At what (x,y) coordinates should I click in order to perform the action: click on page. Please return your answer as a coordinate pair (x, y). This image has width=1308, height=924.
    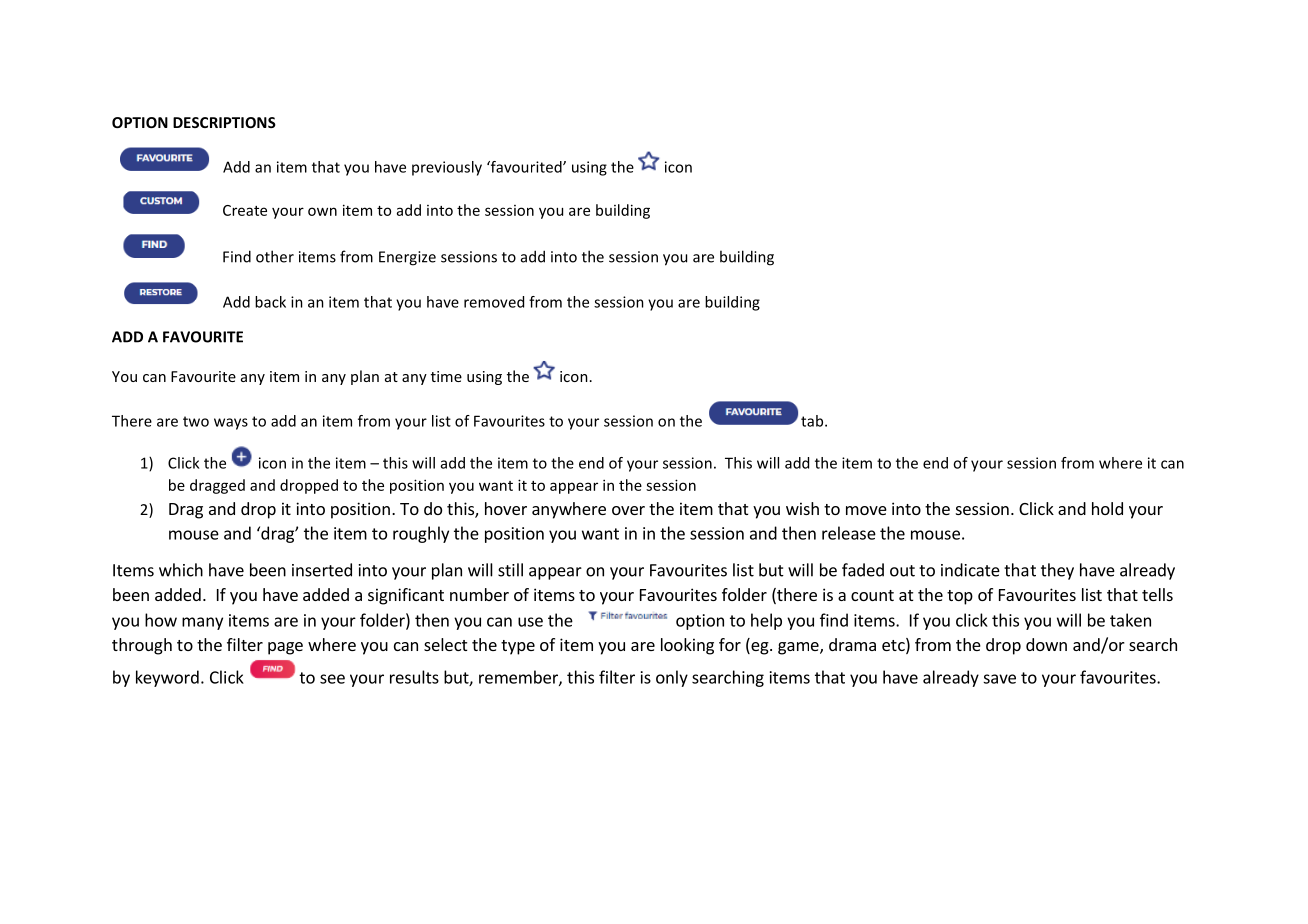
    Looking at the image, I should click on (285, 648).
